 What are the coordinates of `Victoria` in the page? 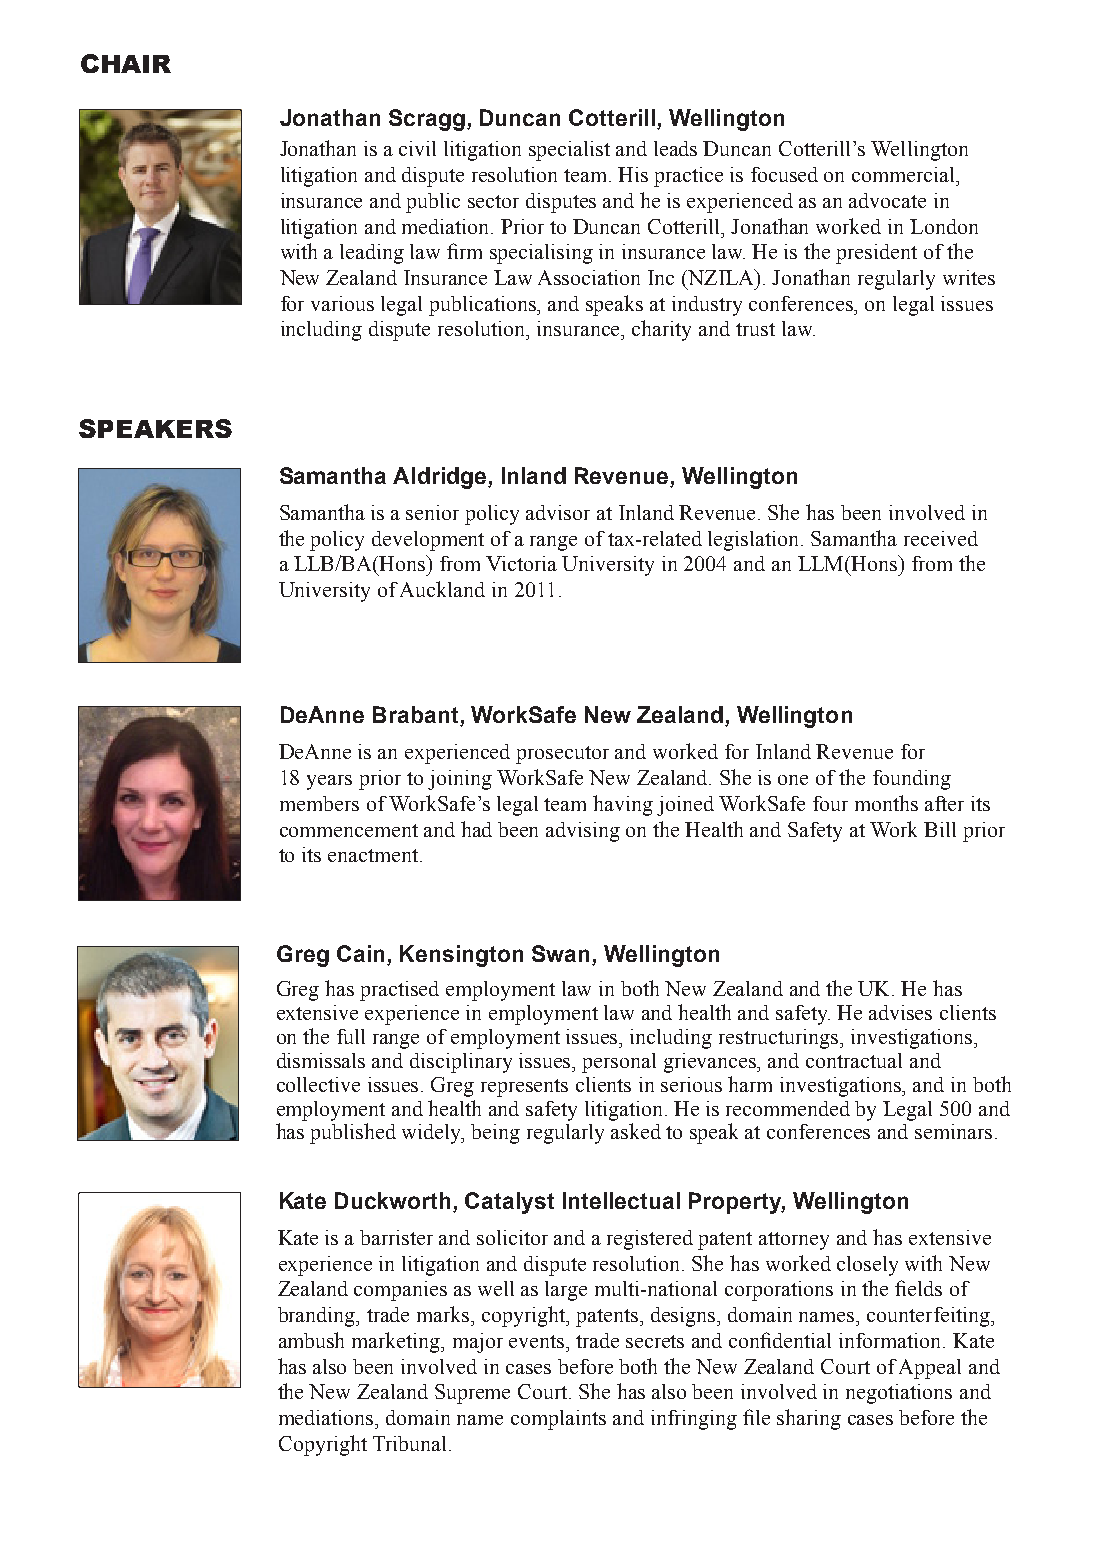 It's located at (521, 563).
